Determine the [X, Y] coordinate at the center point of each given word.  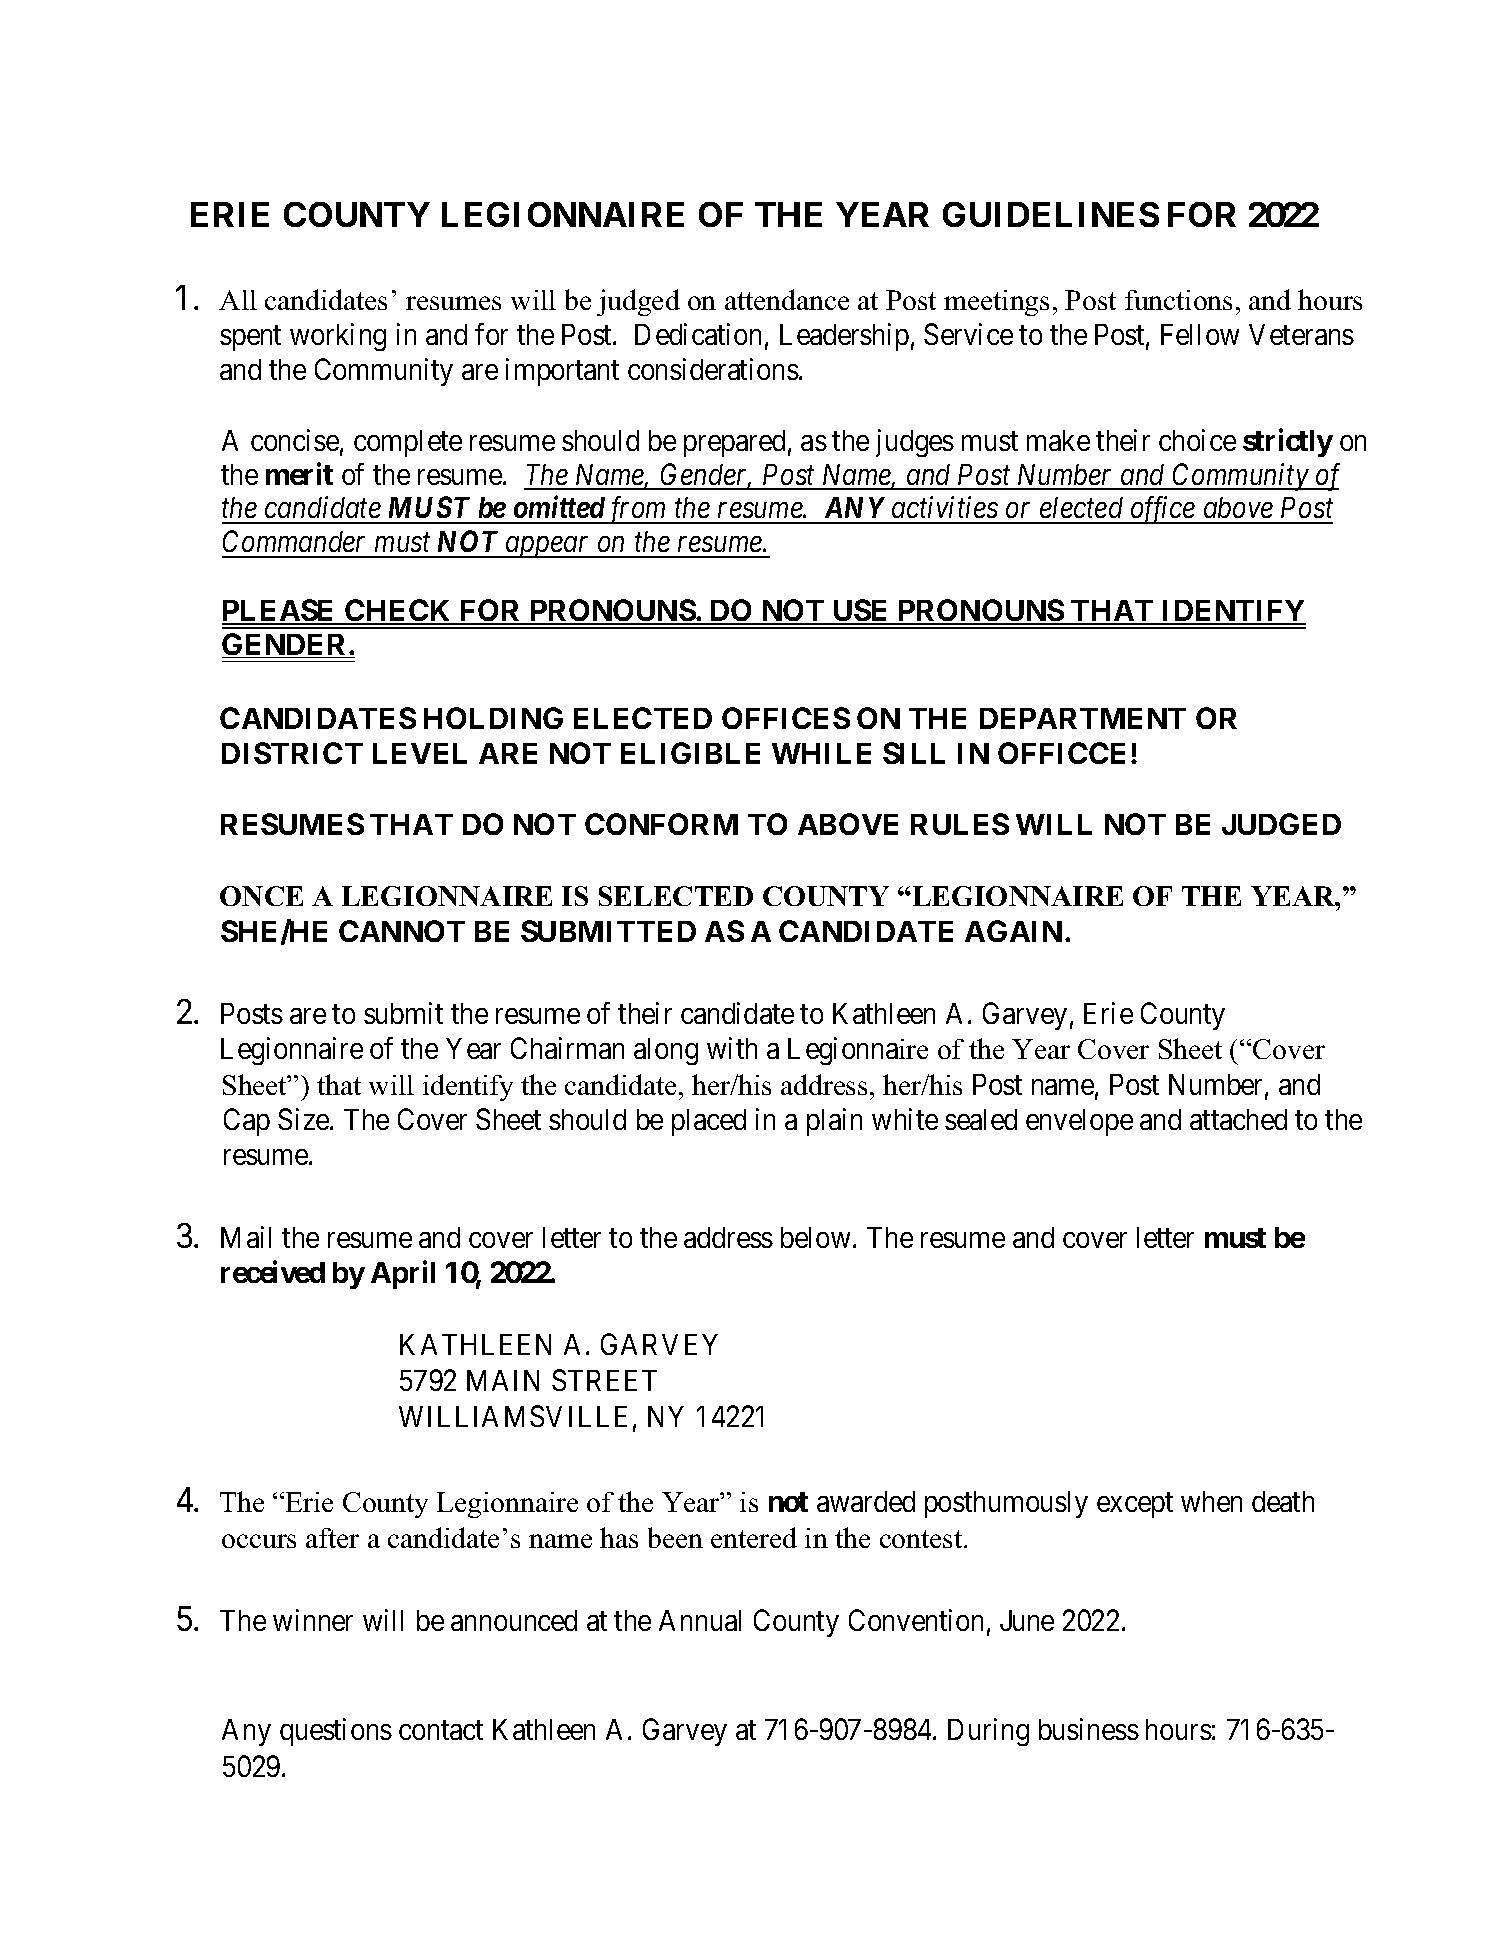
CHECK [399, 612]
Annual [700, 1620]
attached [1238, 1119]
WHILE [821, 753]
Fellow [1200, 334]
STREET [604, 1380]
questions [336, 1732]
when [1211, 1501]
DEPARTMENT [1083, 718]
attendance [787, 299]
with [732, 1048]
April [403, 1275]
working [338, 337]
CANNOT [402, 931]
